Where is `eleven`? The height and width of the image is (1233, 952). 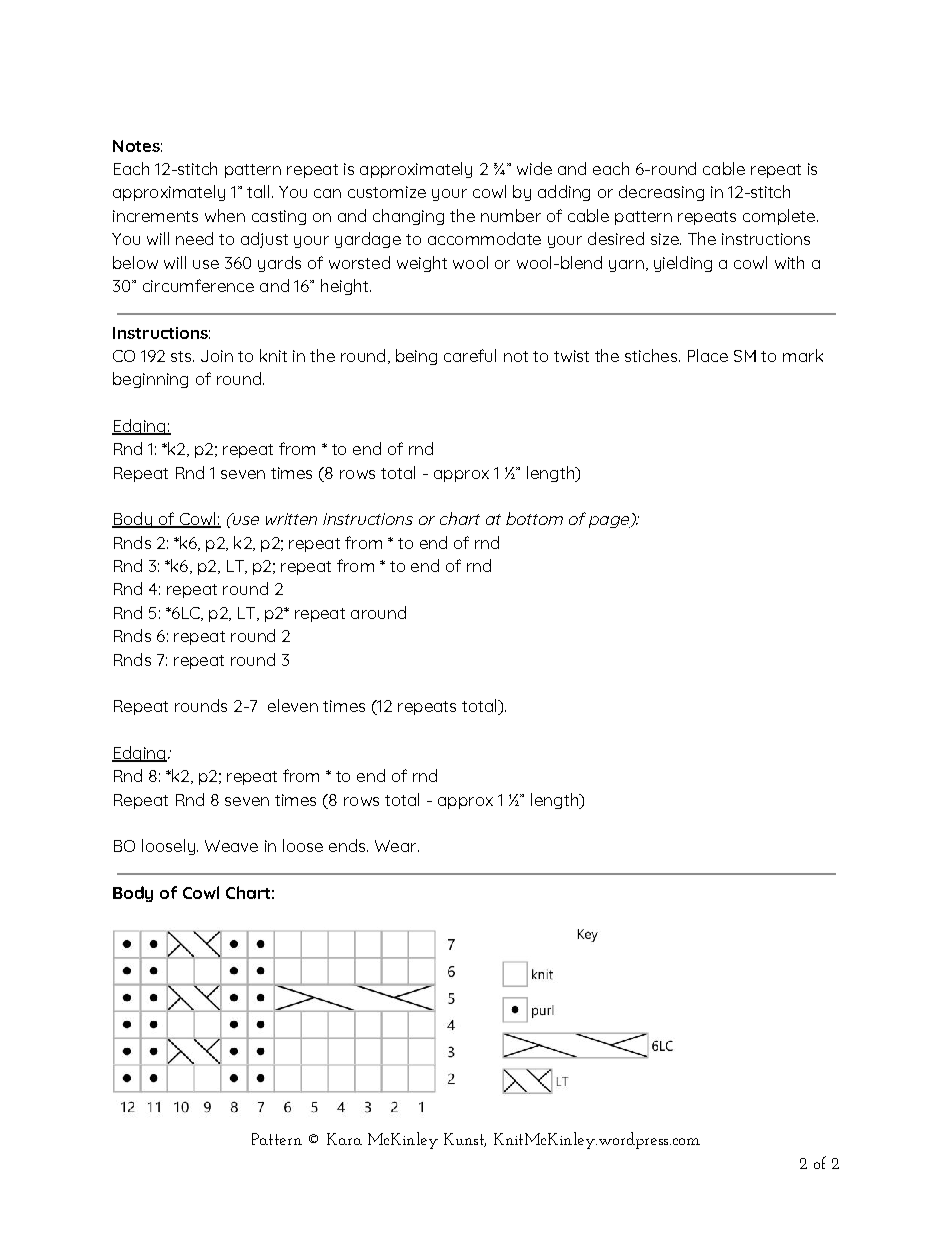
eleven is located at coordinates (293, 705).
